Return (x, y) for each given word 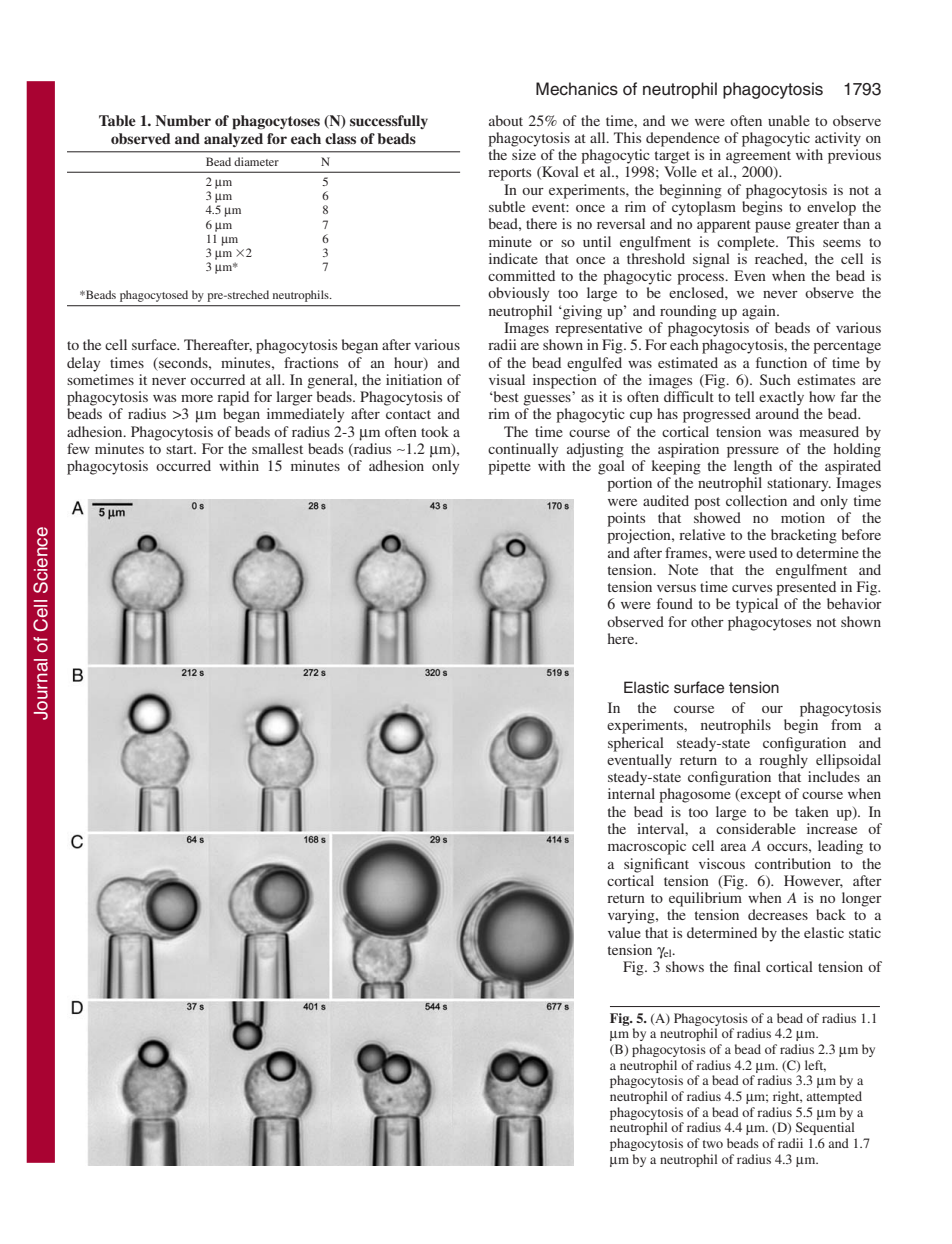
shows (685, 966)
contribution (793, 863)
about (506, 120)
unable (789, 120)
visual (507, 379)
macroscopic (647, 847)
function (781, 362)
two (713, 1144)
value (624, 932)
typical (757, 605)
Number (183, 120)
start (181, 449)
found (675, 603)
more (197, 398)
